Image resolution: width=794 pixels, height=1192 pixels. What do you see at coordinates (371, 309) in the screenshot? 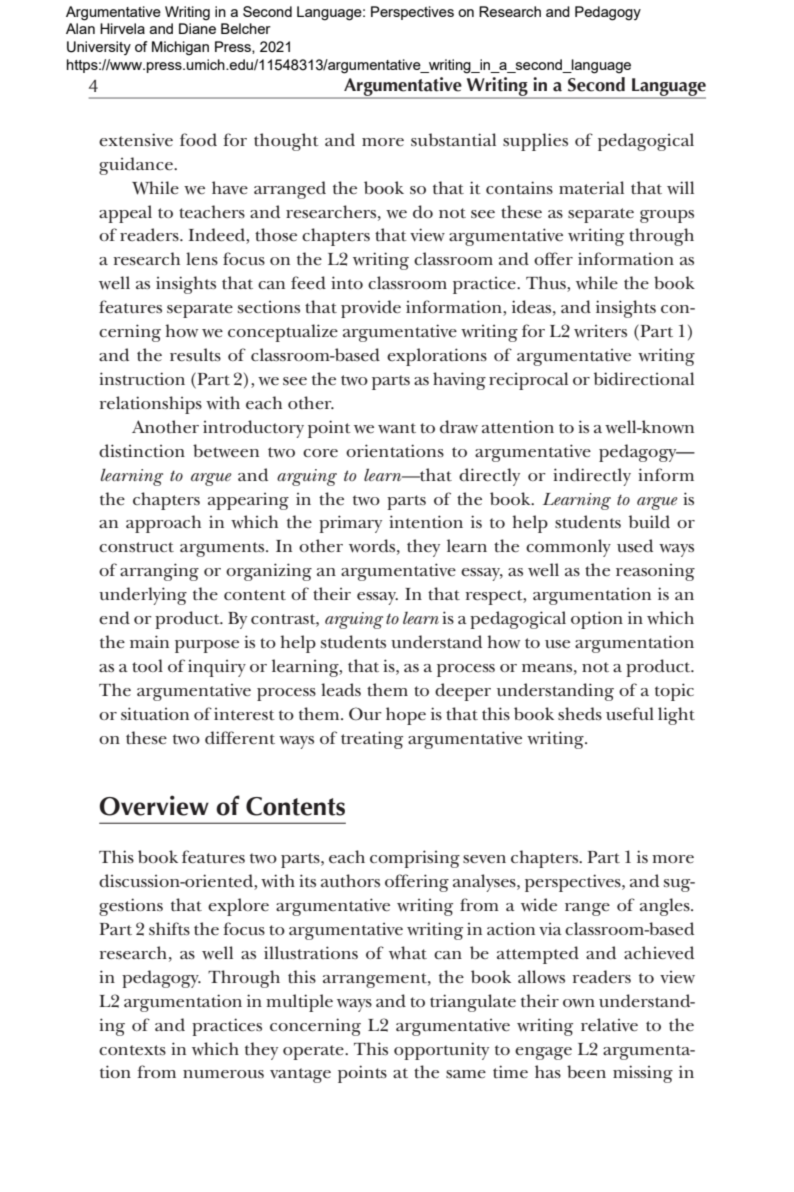
I see `provide` at bounding box center [371, 309].
